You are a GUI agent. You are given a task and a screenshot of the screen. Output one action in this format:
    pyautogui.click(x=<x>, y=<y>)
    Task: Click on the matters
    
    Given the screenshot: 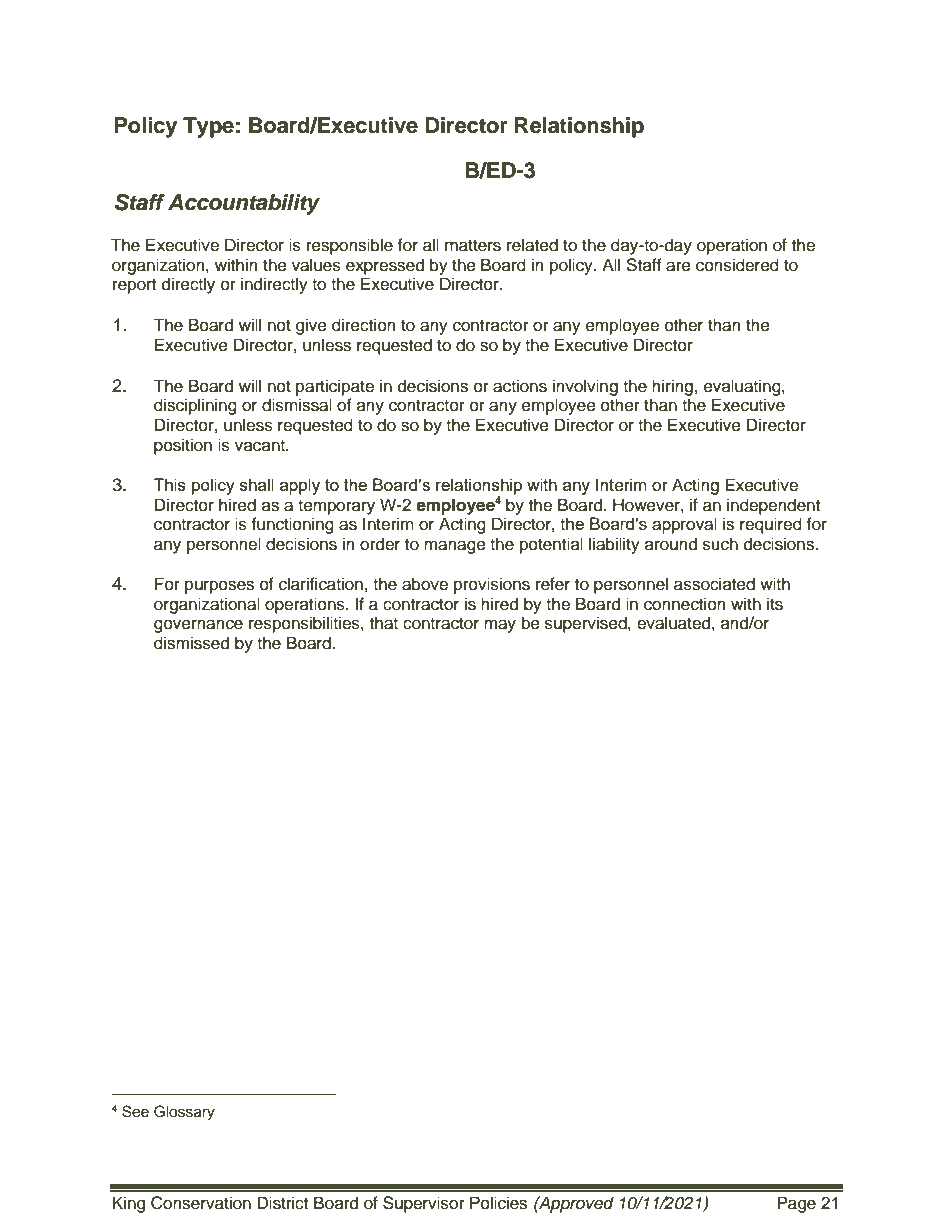 What is the action you would take?
    pyautogui.click(x=473, y=246)
